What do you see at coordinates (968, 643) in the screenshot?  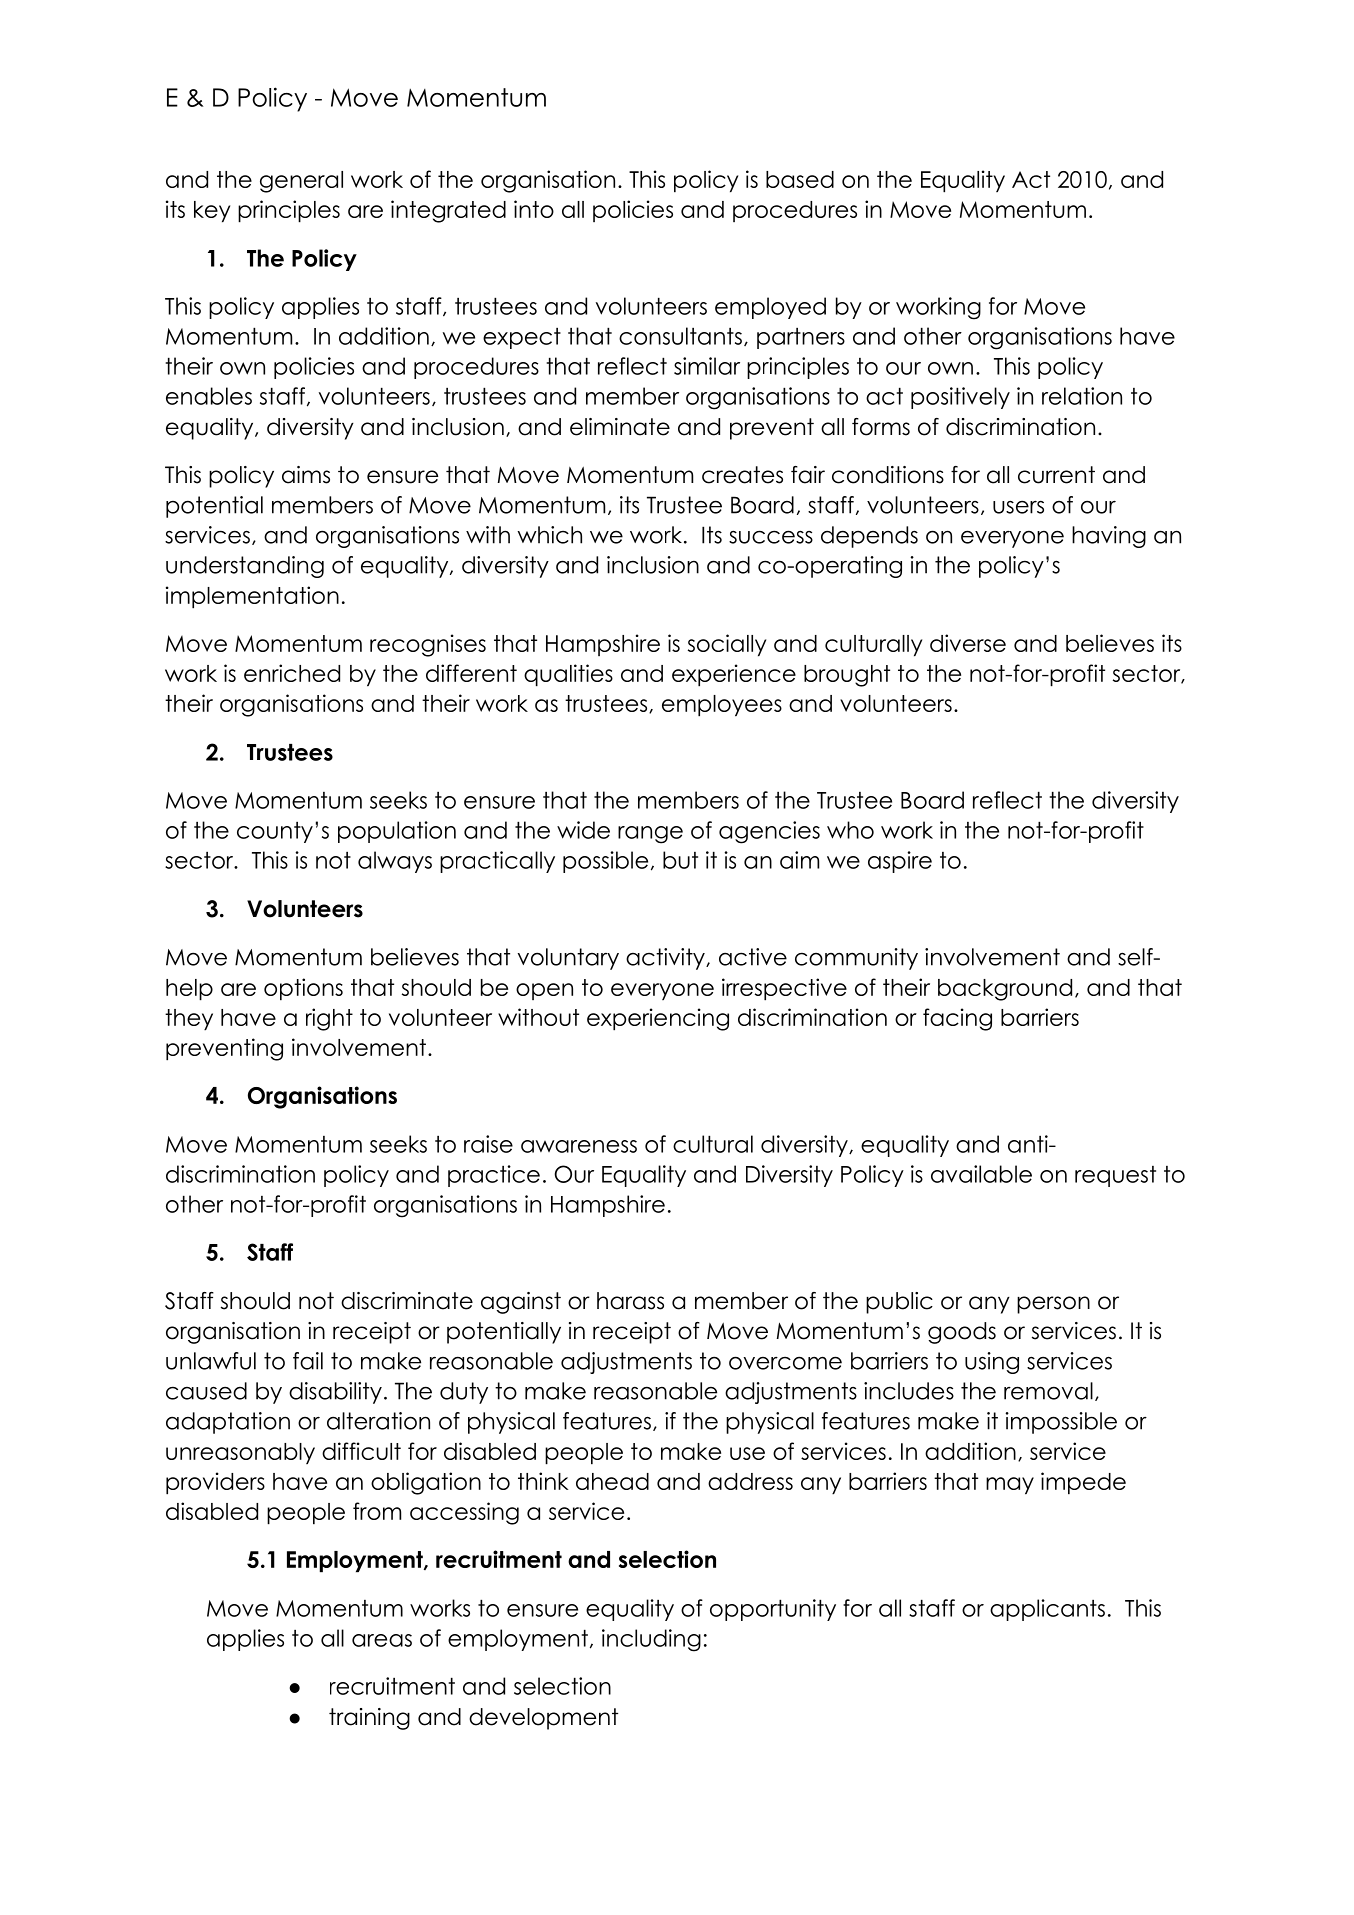 I see `diverse` at bounding box center [968, 643].
